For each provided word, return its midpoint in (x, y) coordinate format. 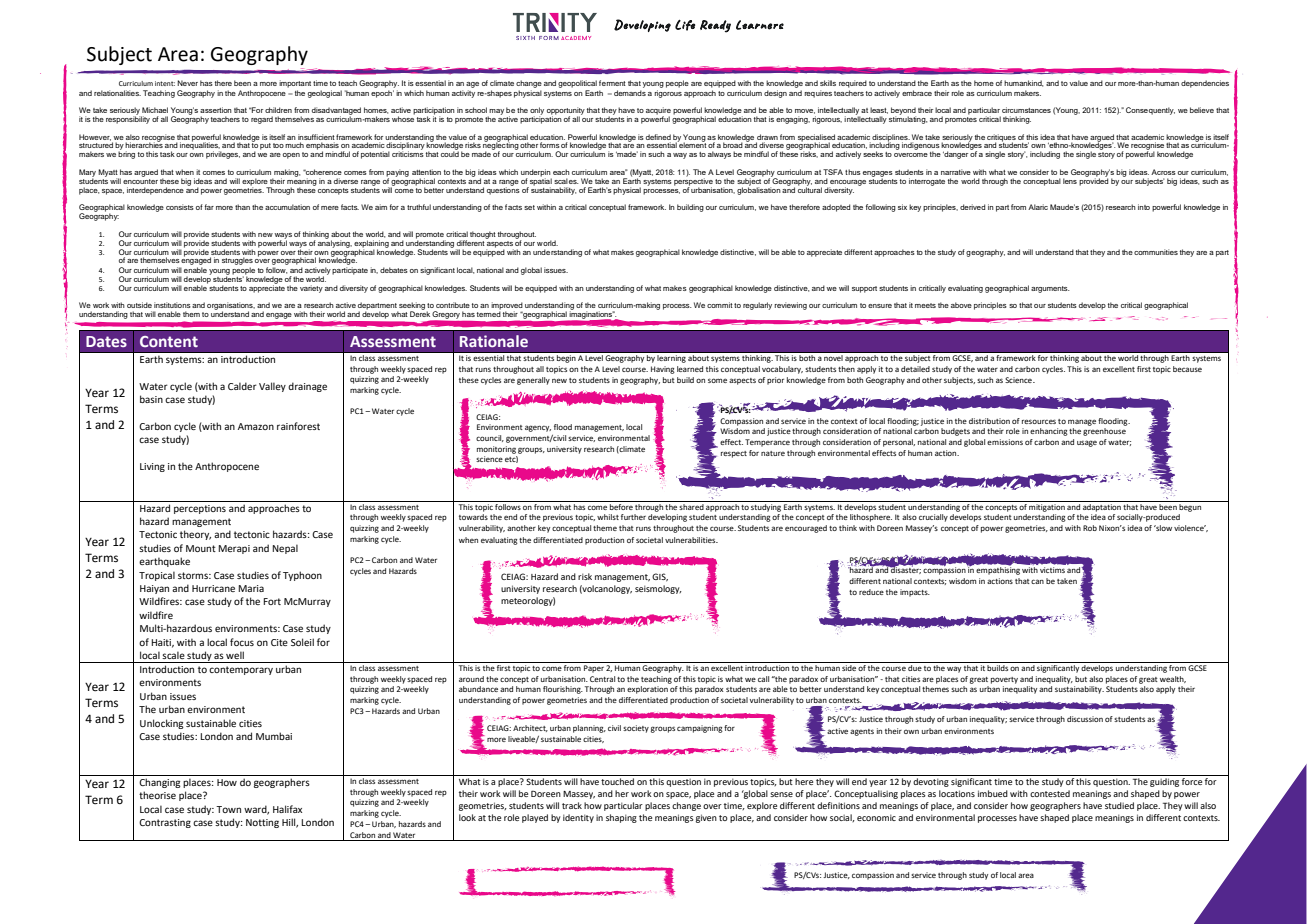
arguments (1050, 289)
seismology (658, 589)
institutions (172, 305)
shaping (621, 818)
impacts (915, 593)
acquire (658, 112)
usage (1087, 443)
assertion (216, 110)
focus (242, 642)
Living (152, 467)
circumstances (1026, 110)
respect (734, 454)
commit (720, 305)
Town (228, 809)
